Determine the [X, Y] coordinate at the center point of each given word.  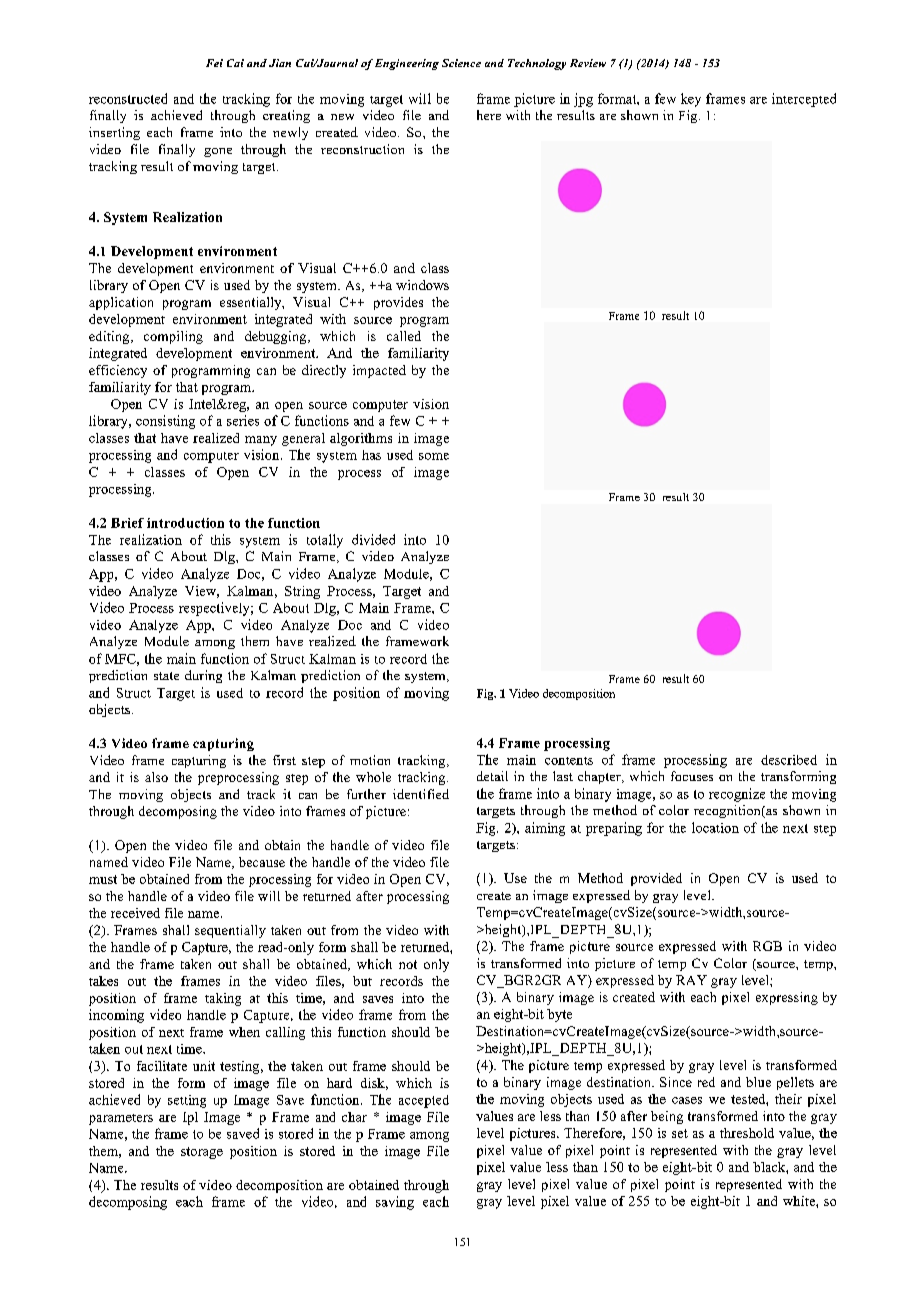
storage [202, 1153]
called [404, 336]
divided [373, 539]
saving [395, 1203]
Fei [214, 63]
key [691, 100]
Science [461, 63]
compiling [173, 337]
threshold [747, 1133]
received [135, 913]
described [789, 760]
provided [656, 879]
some [434, 456]
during [203, 676]
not [408, 964]
